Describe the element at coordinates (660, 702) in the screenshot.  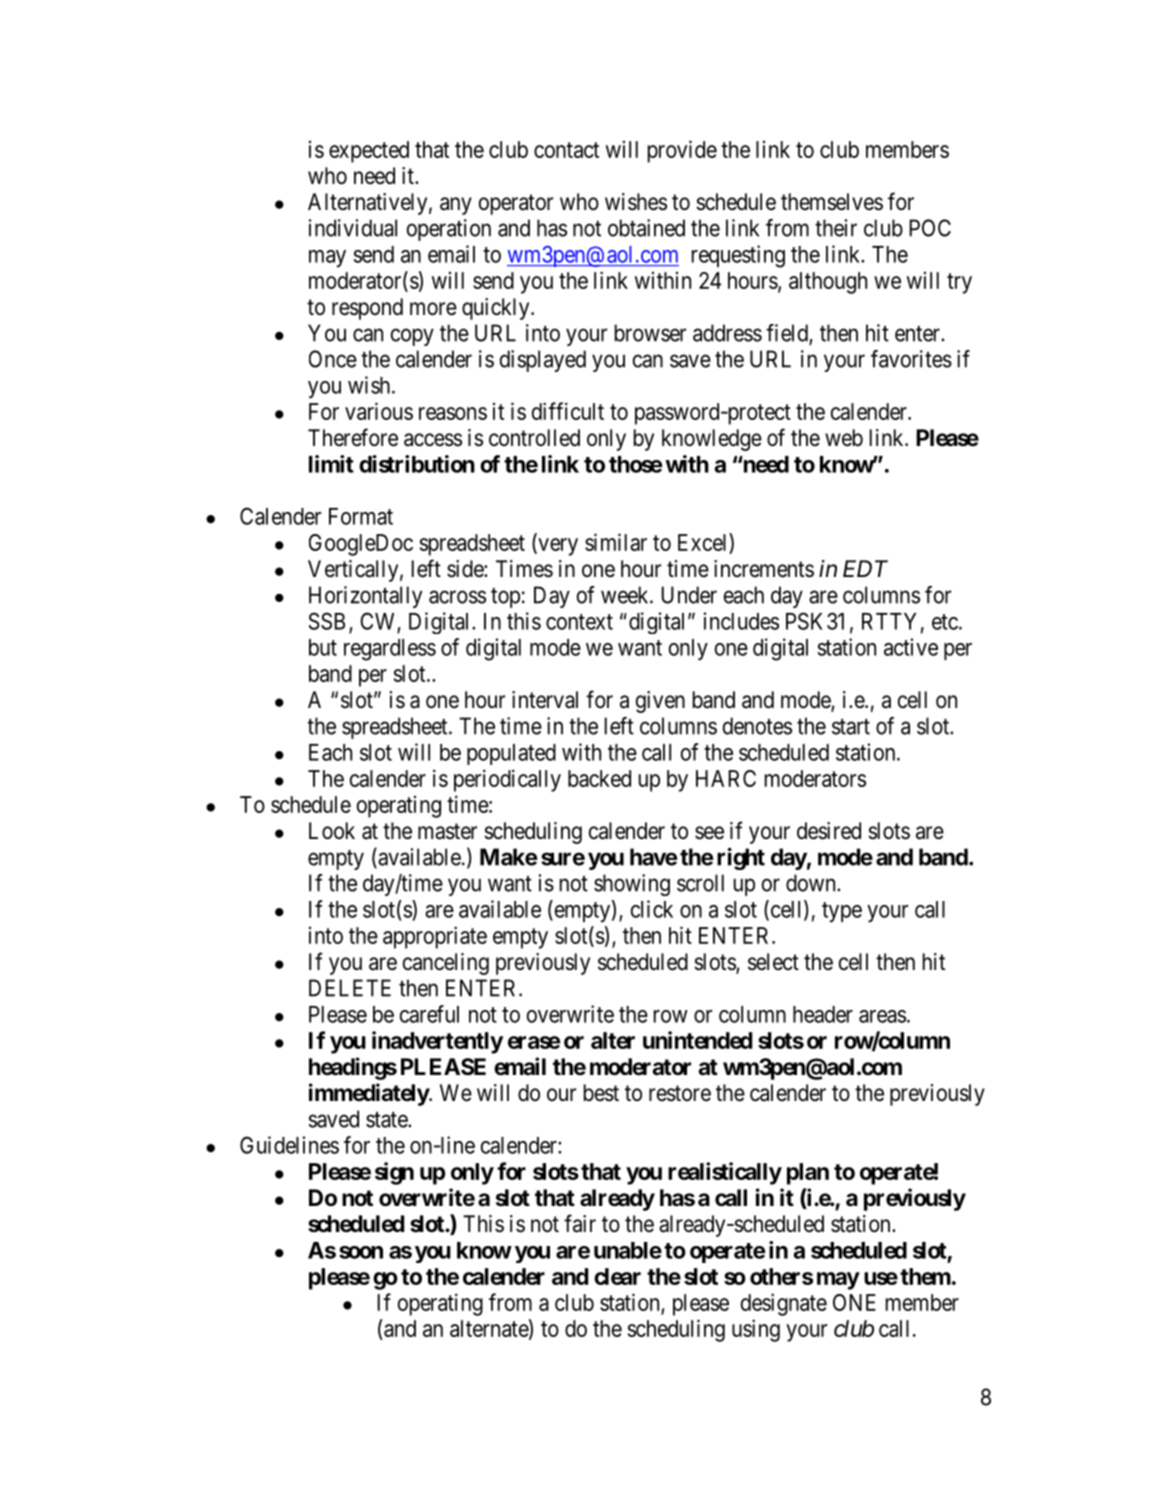
I see `given` at that location.
